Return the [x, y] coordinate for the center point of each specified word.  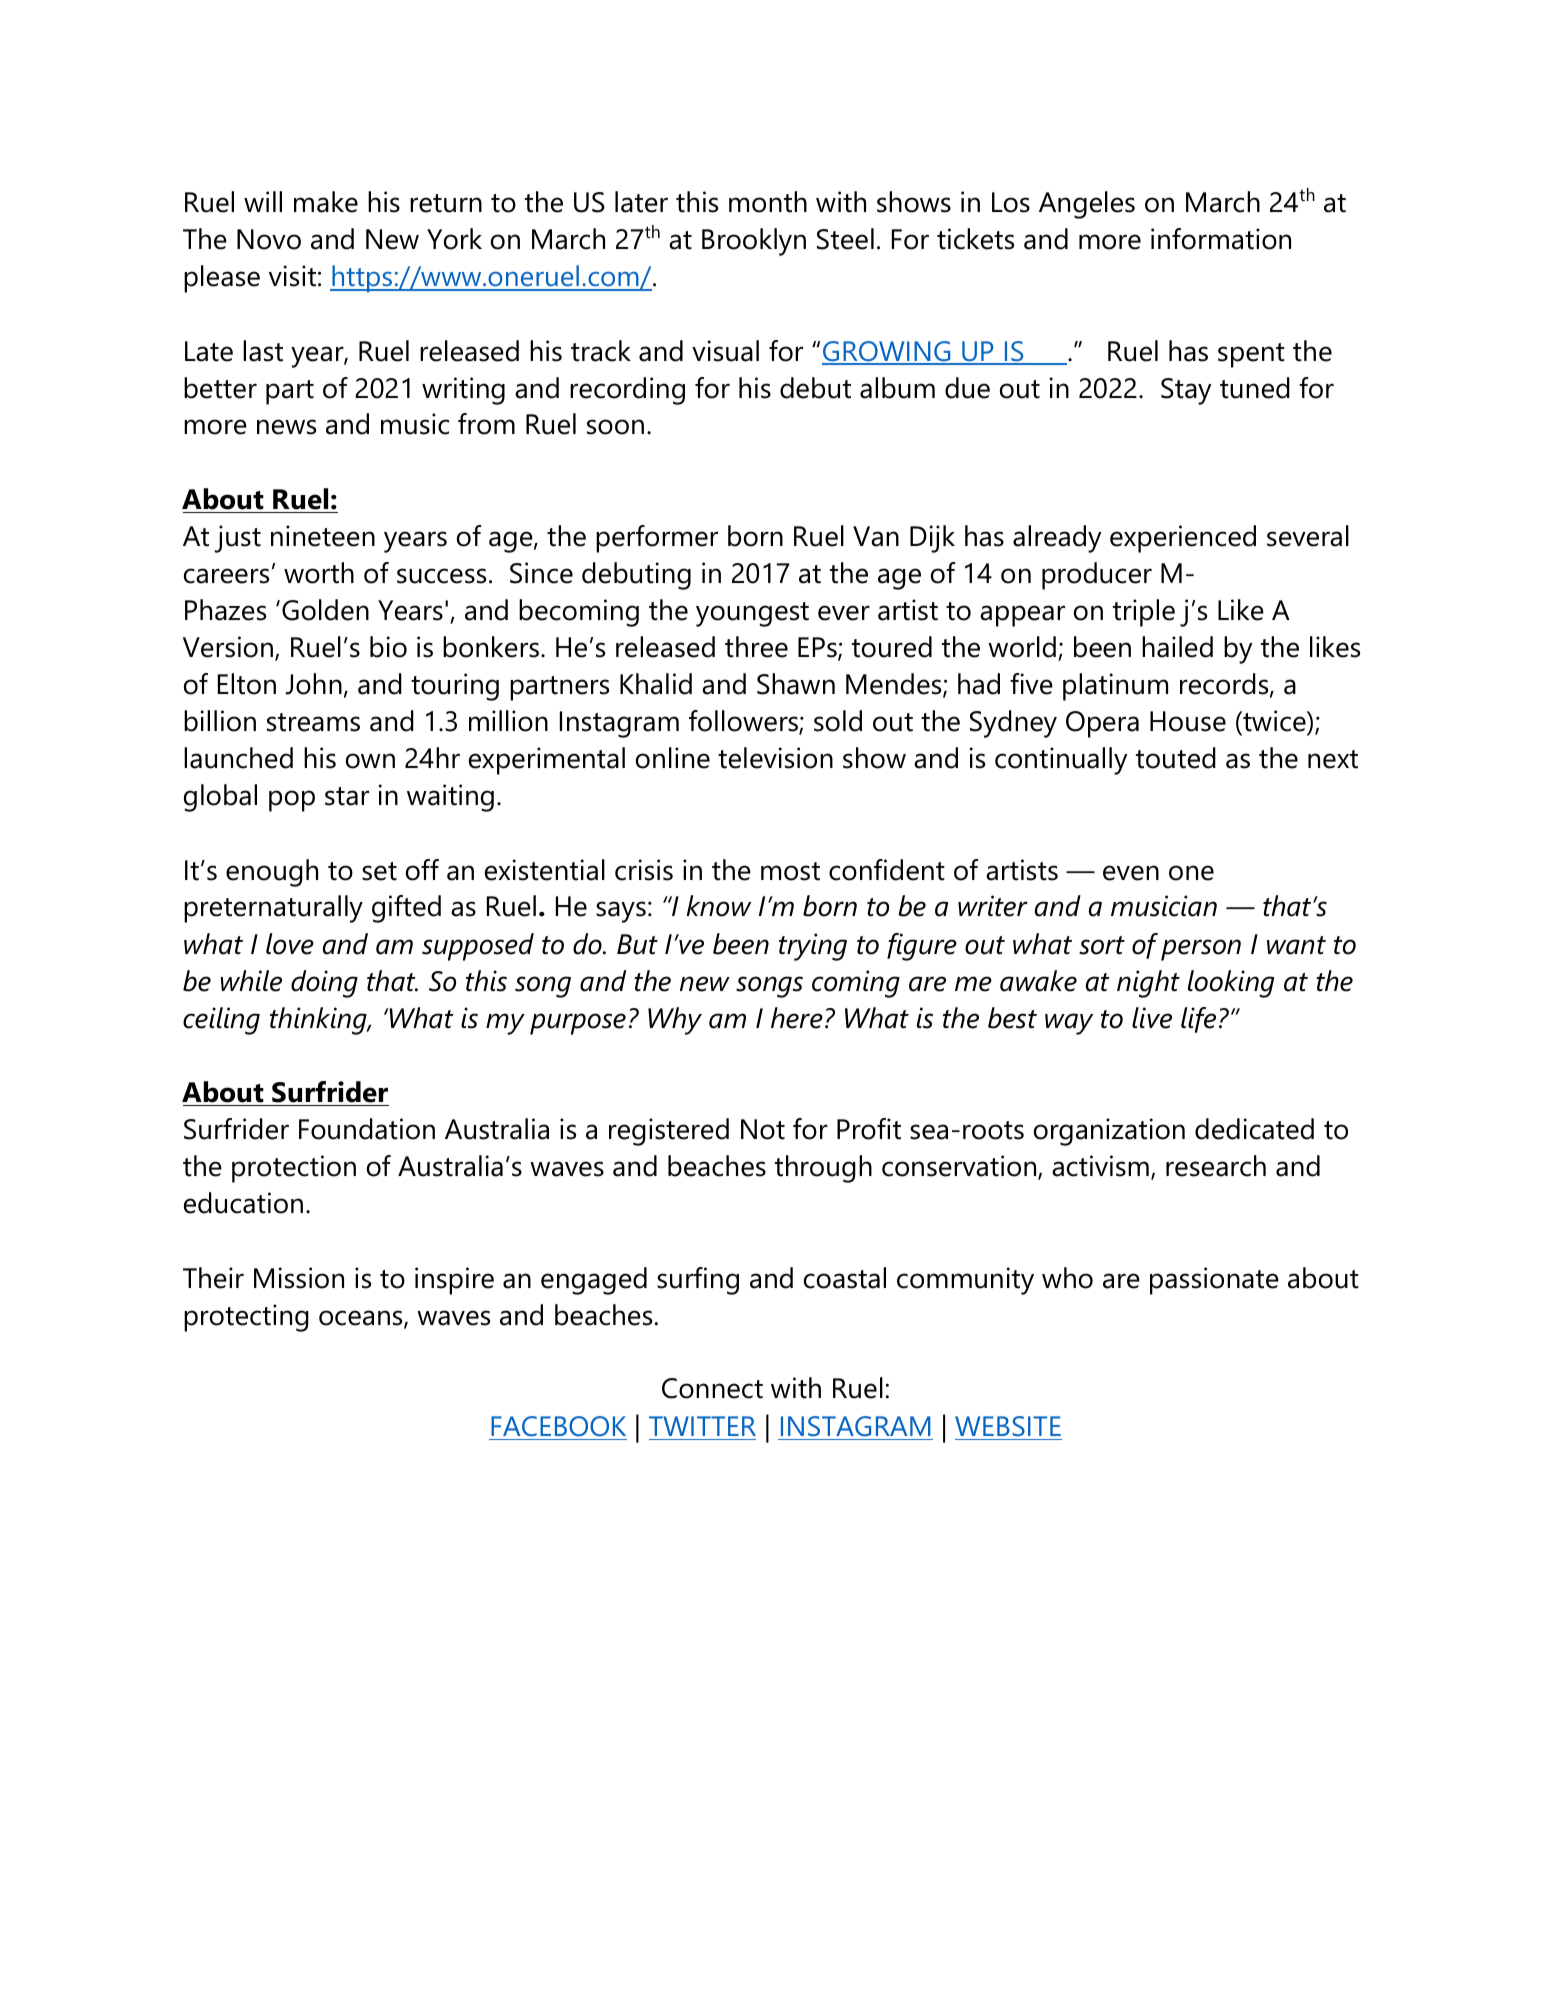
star [347, 796]
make [326, 202]
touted [1176, 758]
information [1221, 239]
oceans [362, 1319]
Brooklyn [754, 242]
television [775, 758]
